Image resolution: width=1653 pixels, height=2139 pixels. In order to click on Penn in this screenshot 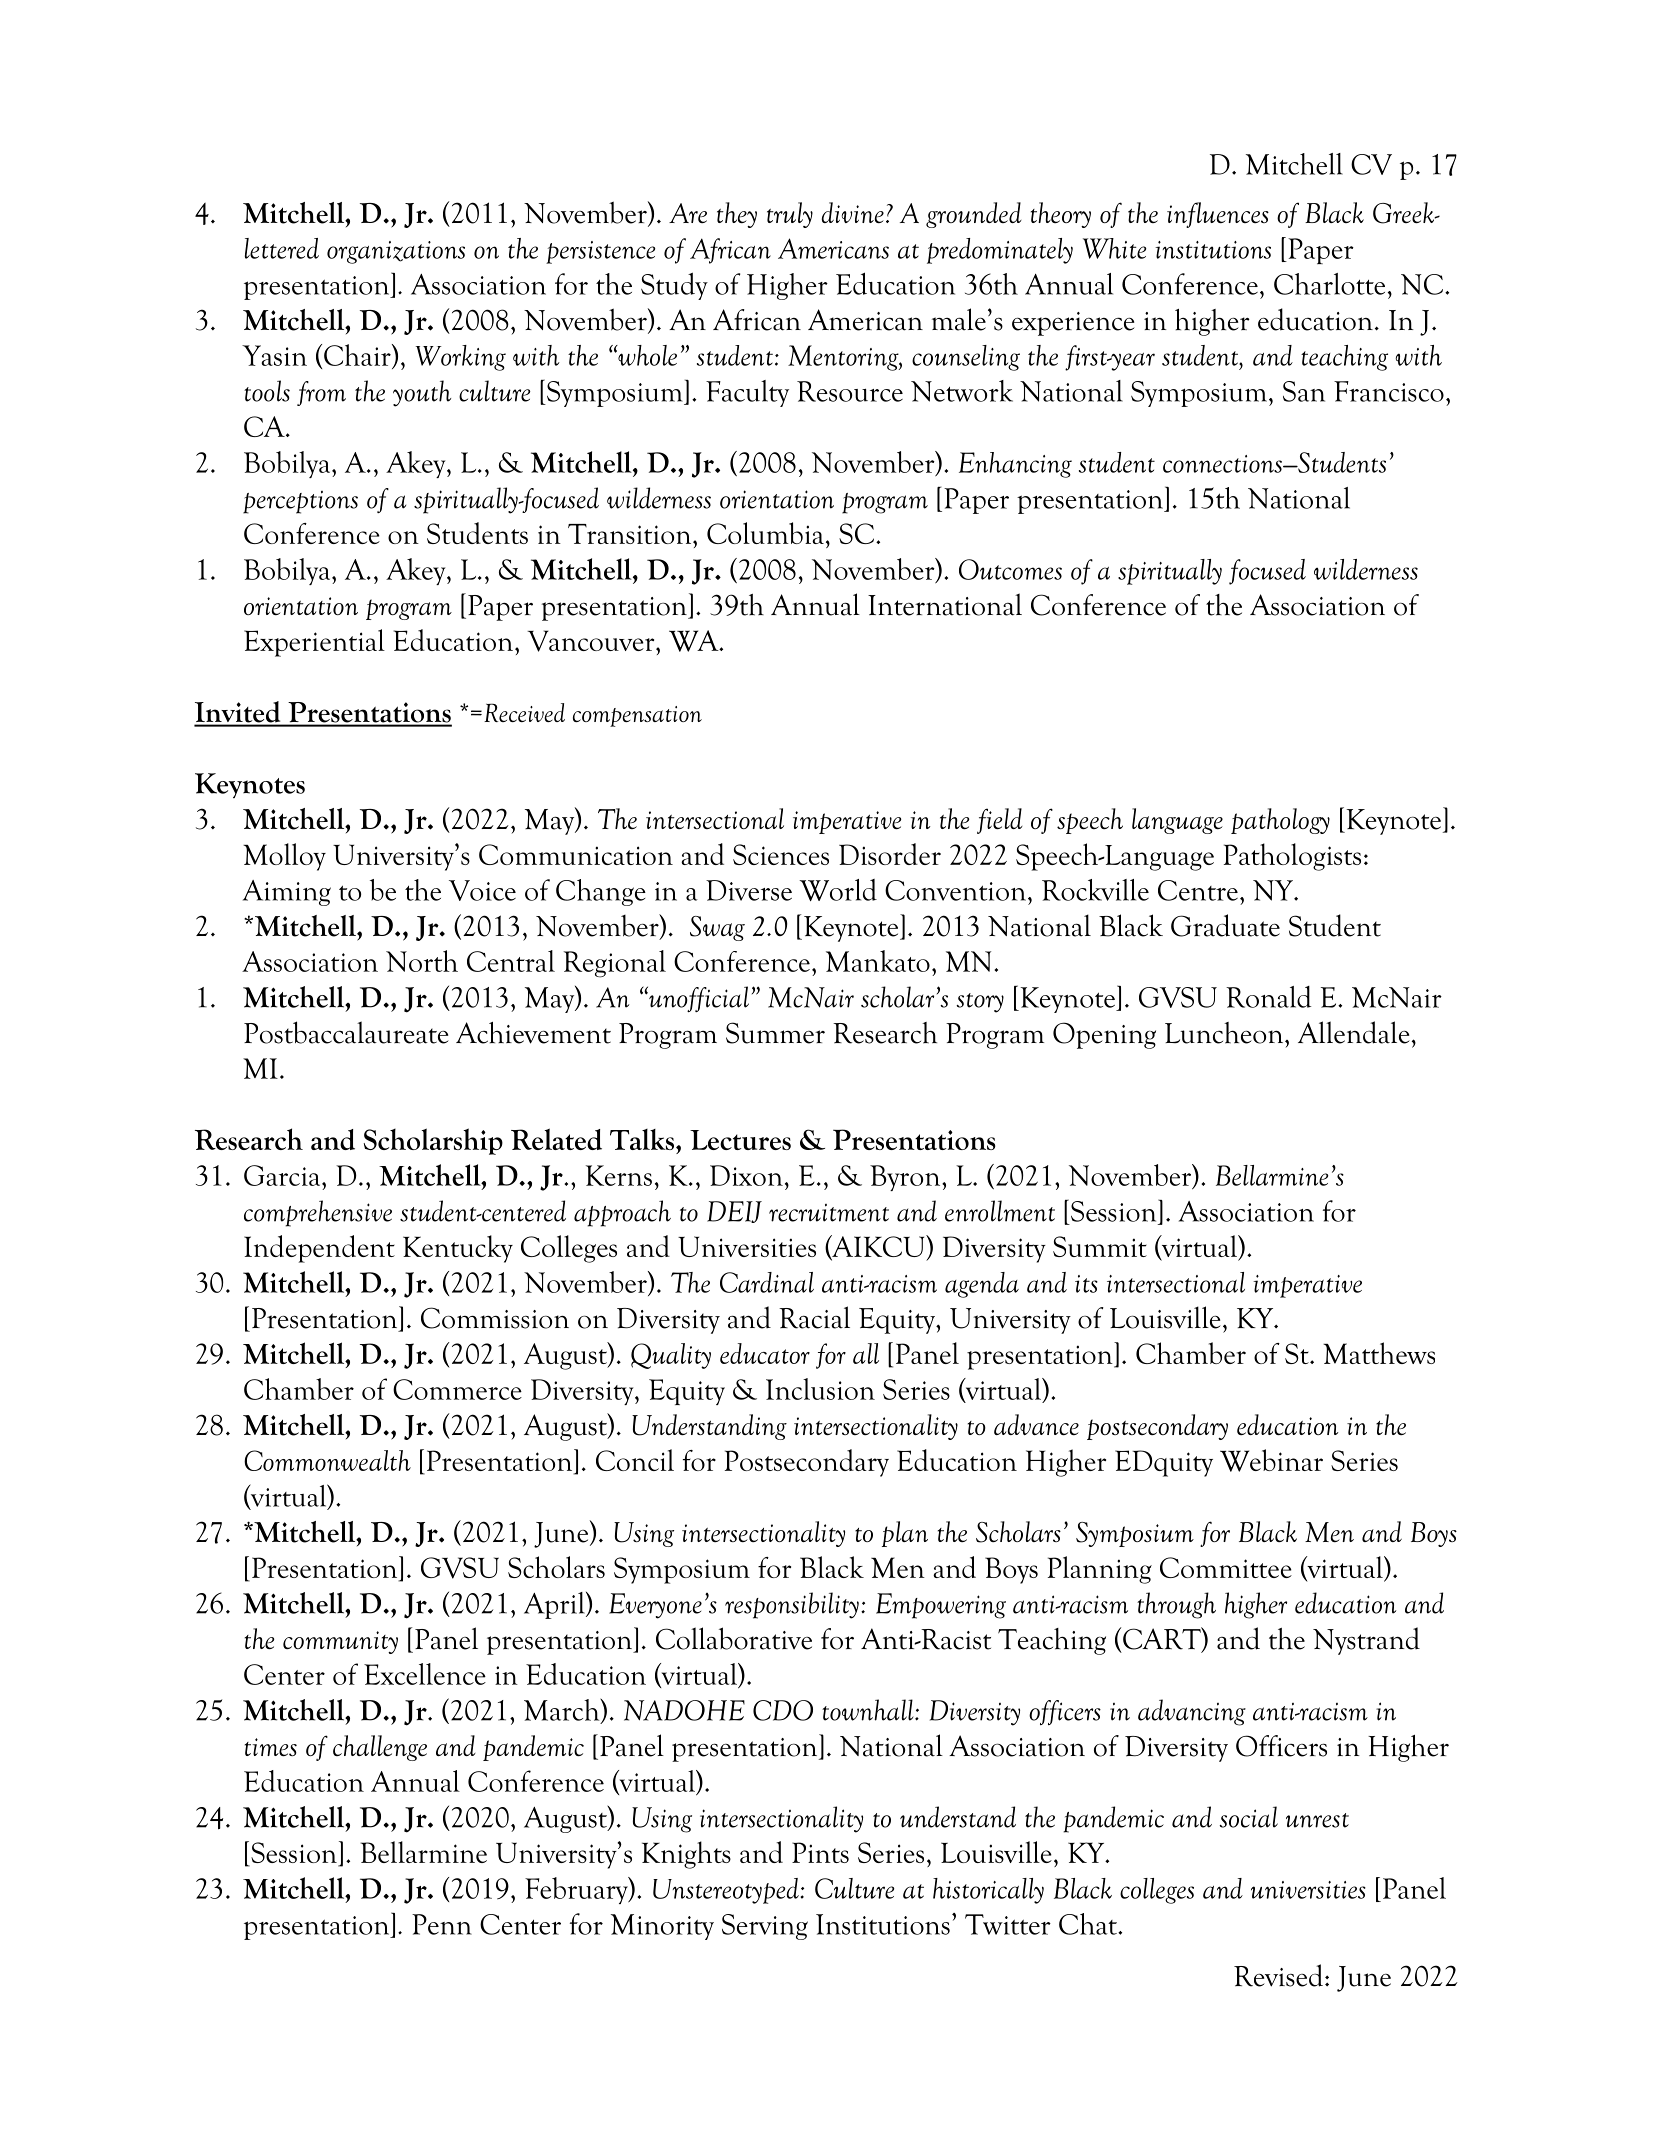, I will do `click(442, 1924)`.
